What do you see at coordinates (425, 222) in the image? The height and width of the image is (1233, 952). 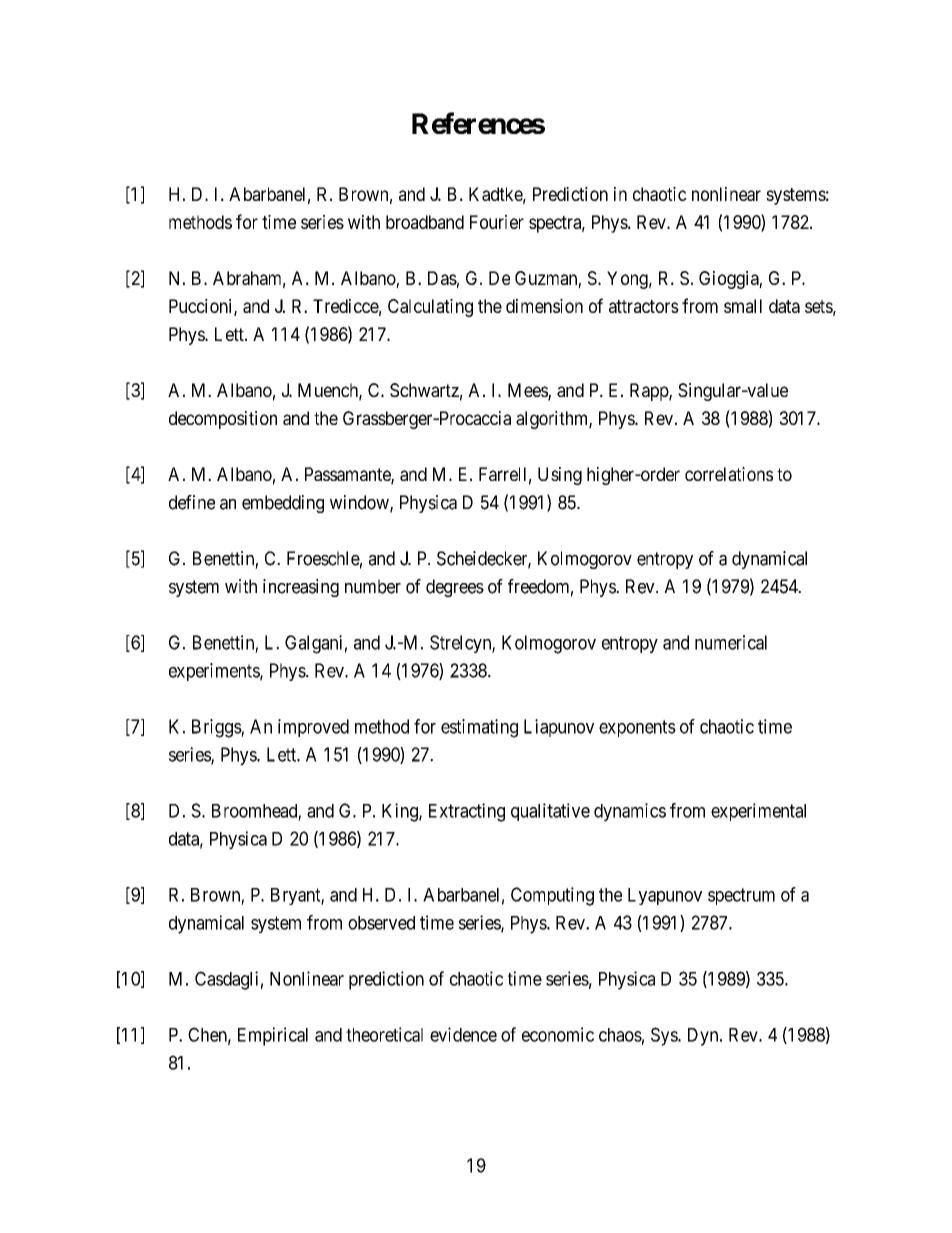 I see `broadband` at bounding box center [425, 222].
